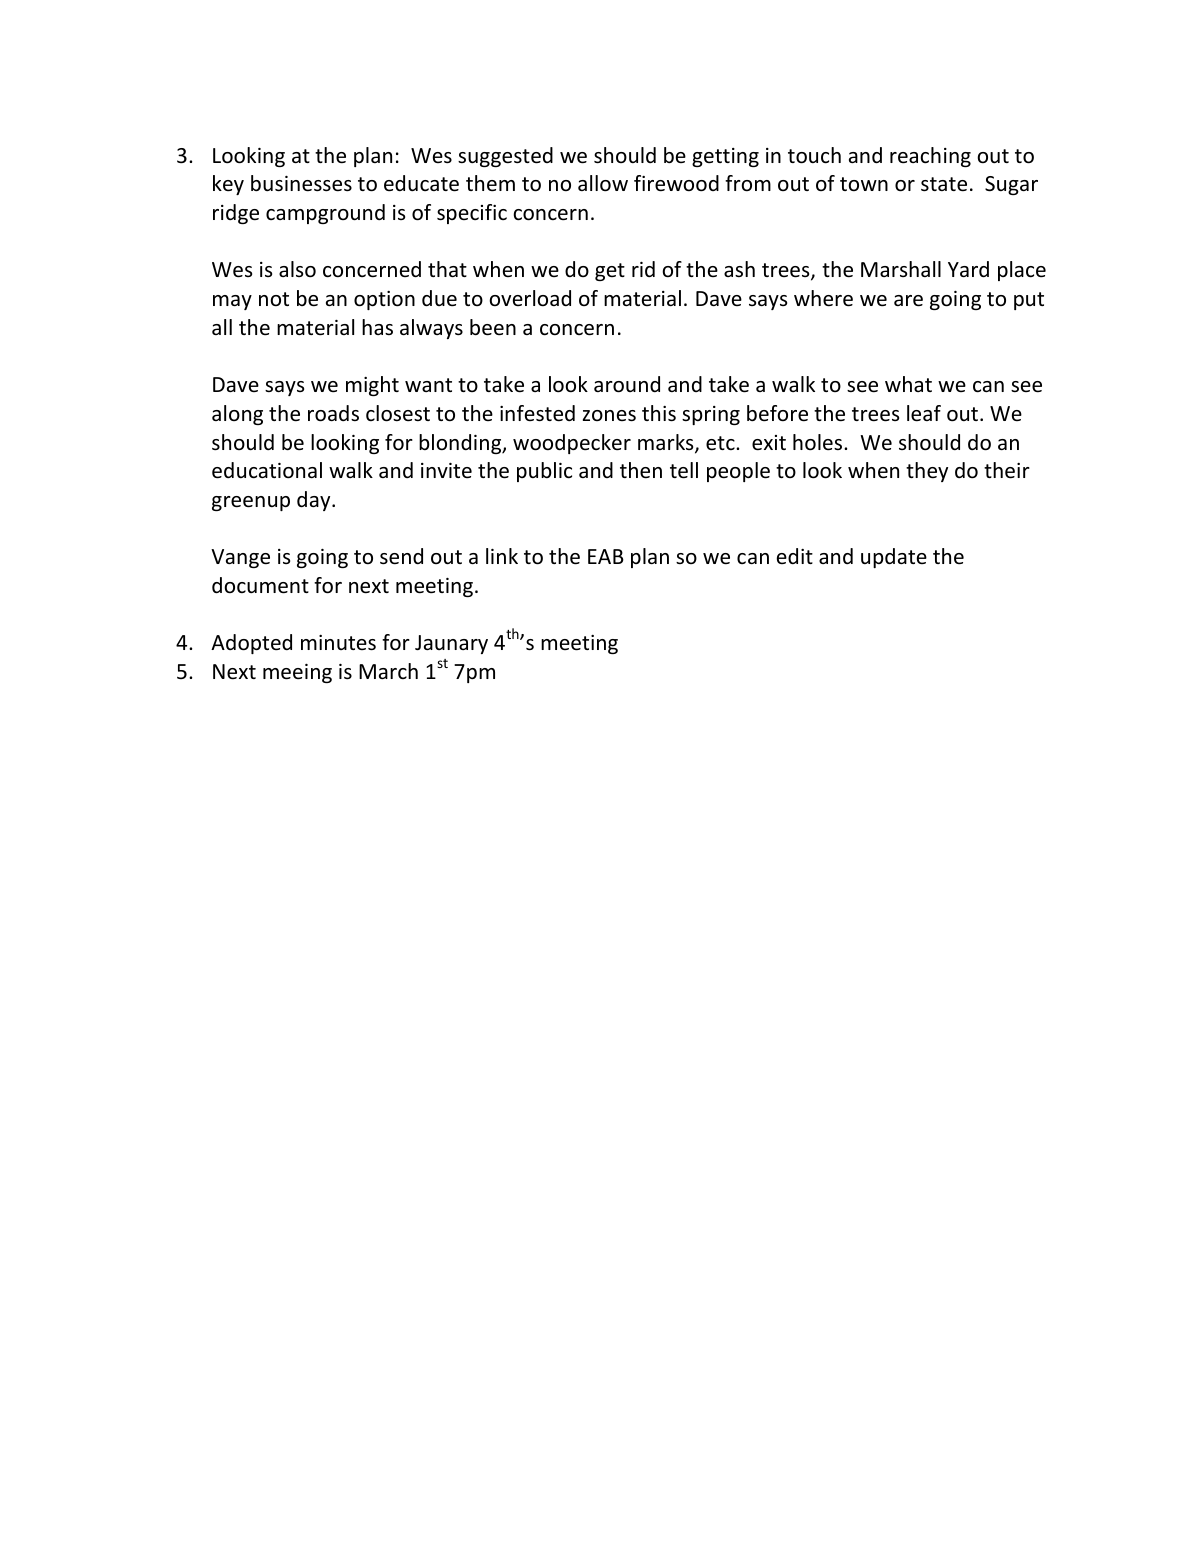  I want to click on reaching, so click(930, 157).
